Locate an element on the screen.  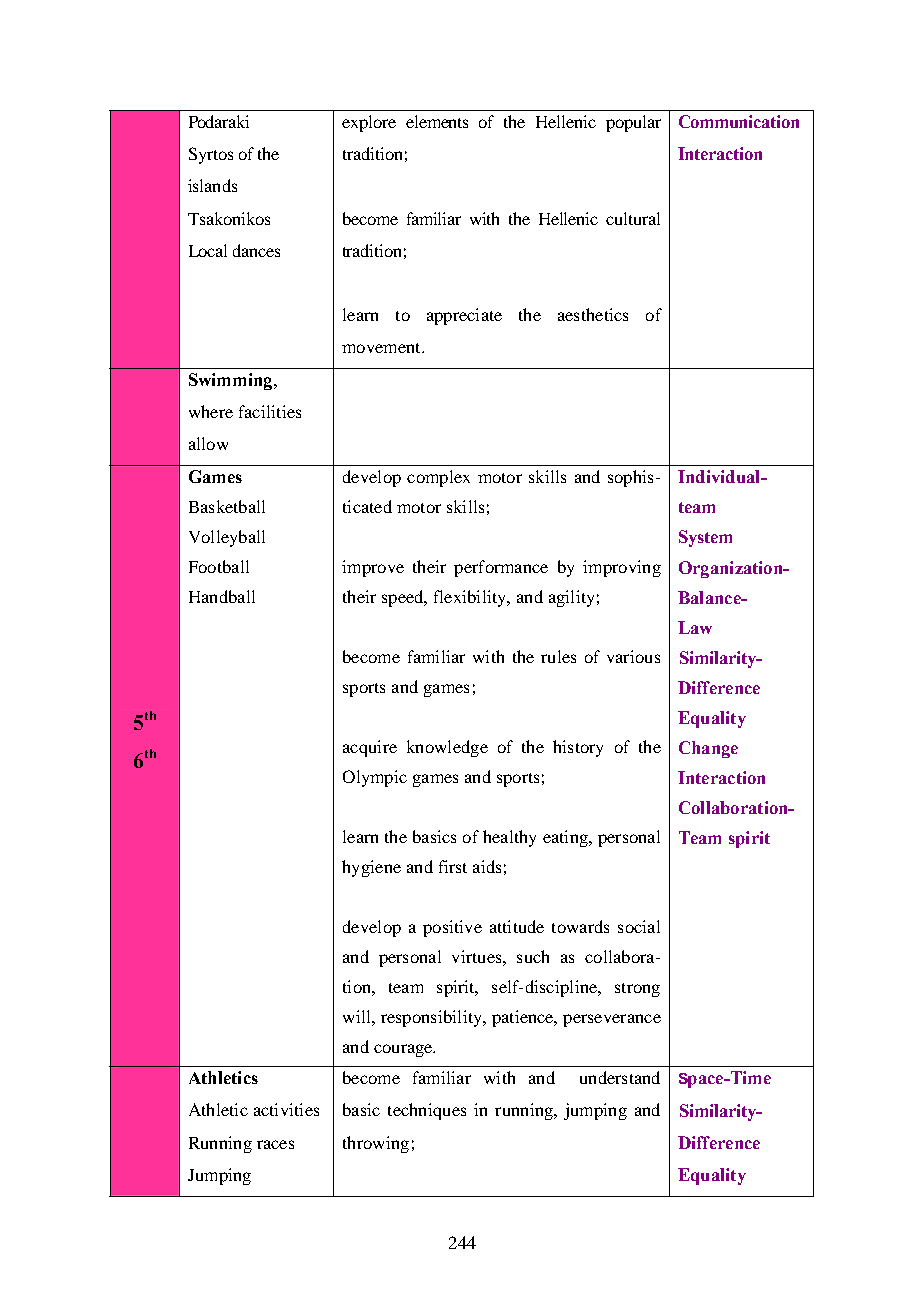
flexibility is located at coordinates (471, 598).
